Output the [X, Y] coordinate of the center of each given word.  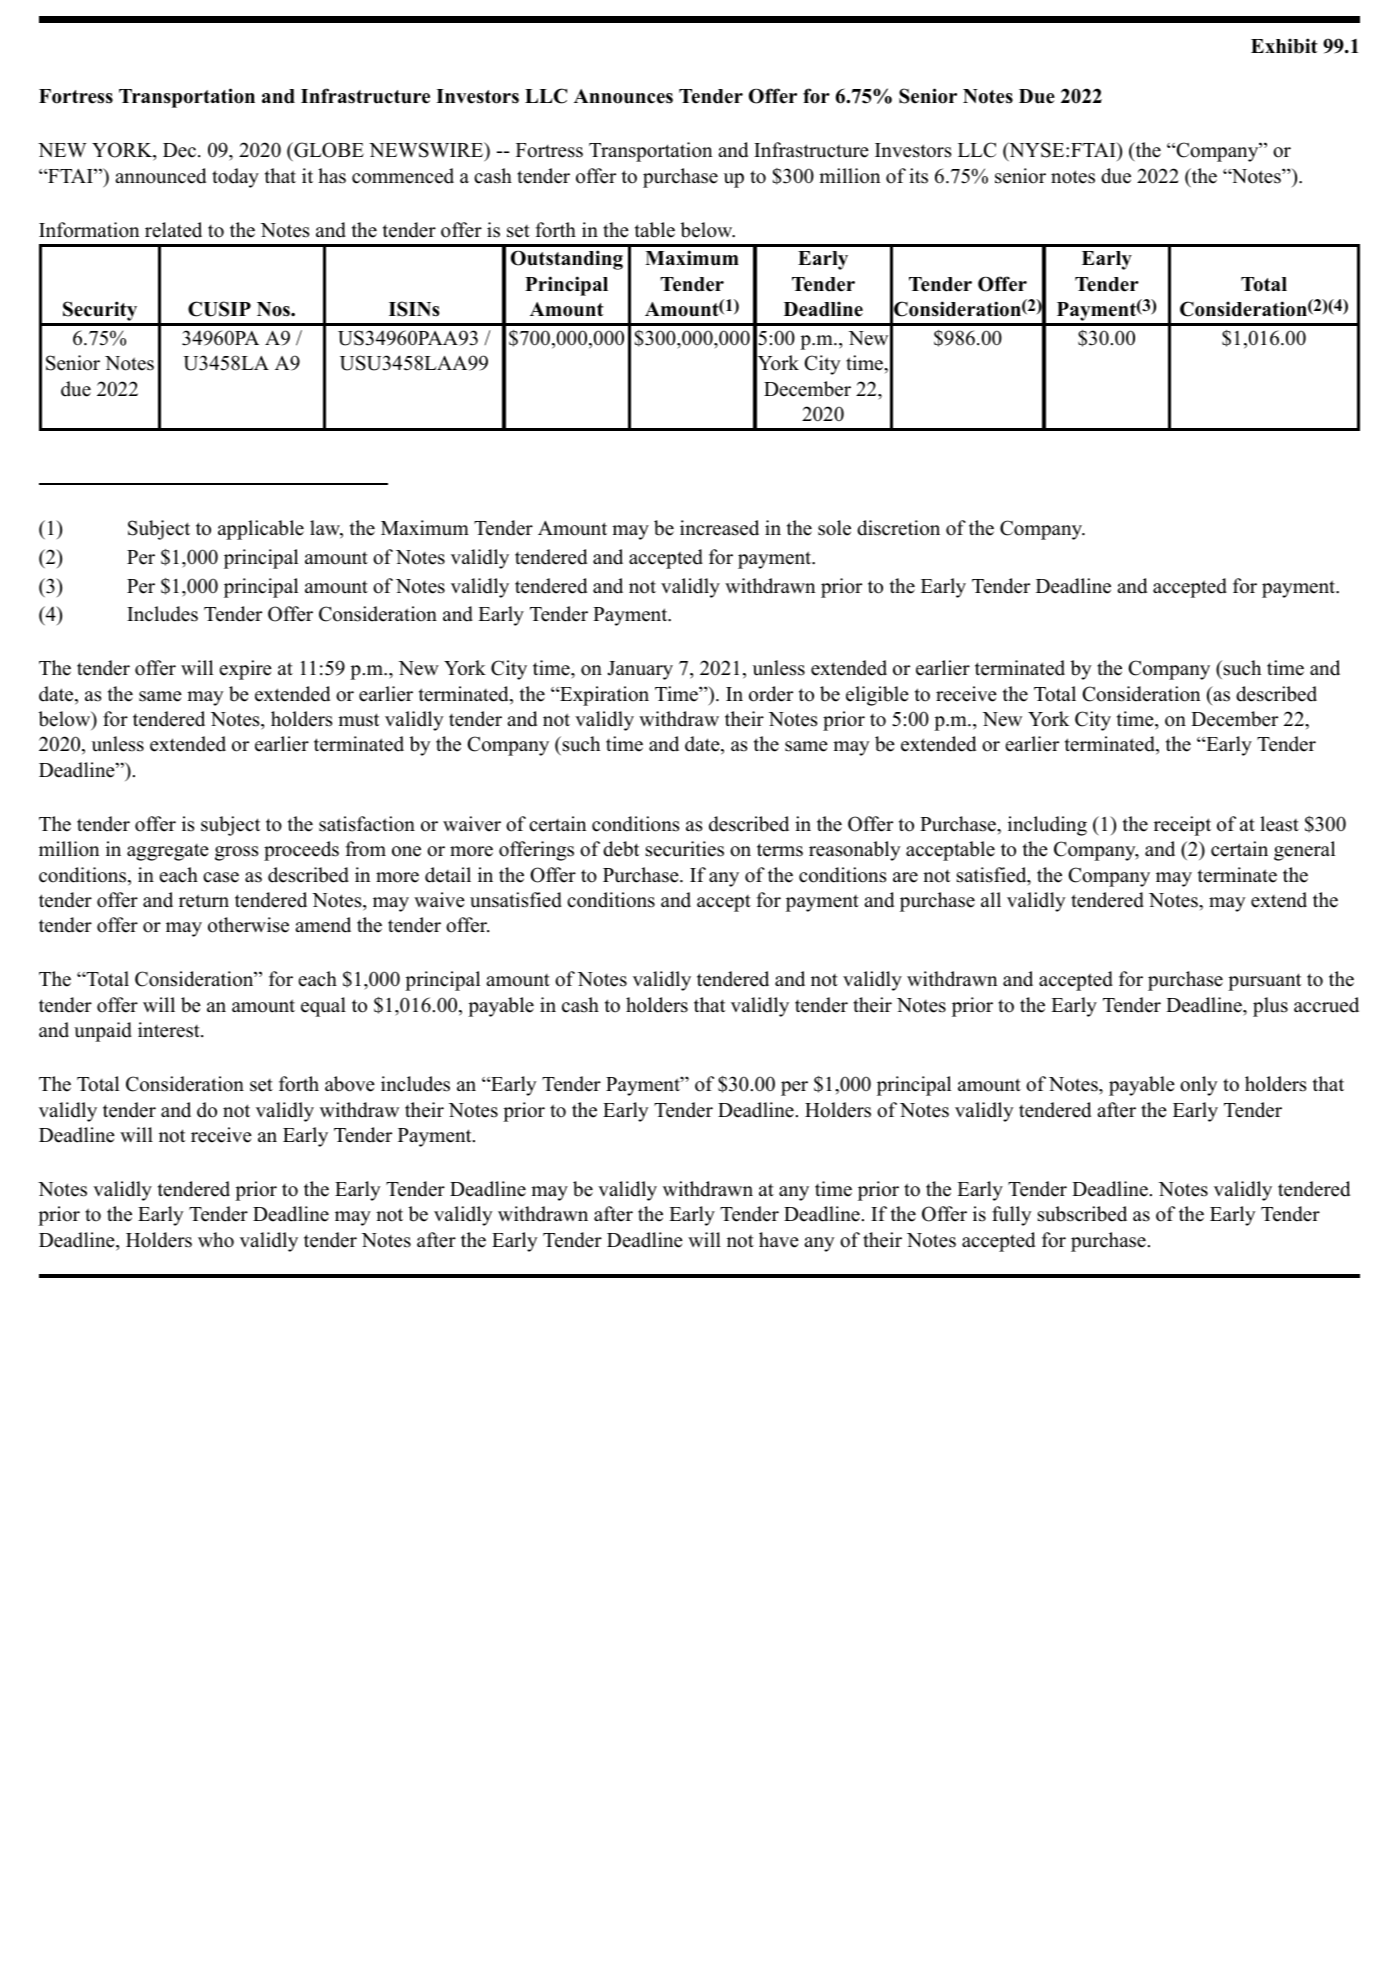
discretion [898, 528]
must [358, 720]
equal [323, 1007]
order [771, 694]
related [173, 230]
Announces [623, 96]
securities [685, 849]
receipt [1182, 826]
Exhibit [1284, 46]
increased [719, 528]
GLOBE [328, 151]
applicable [261, 530]
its [918, 176]
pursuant [1264, 982]
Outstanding [567, 260]
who [216, 1240]
